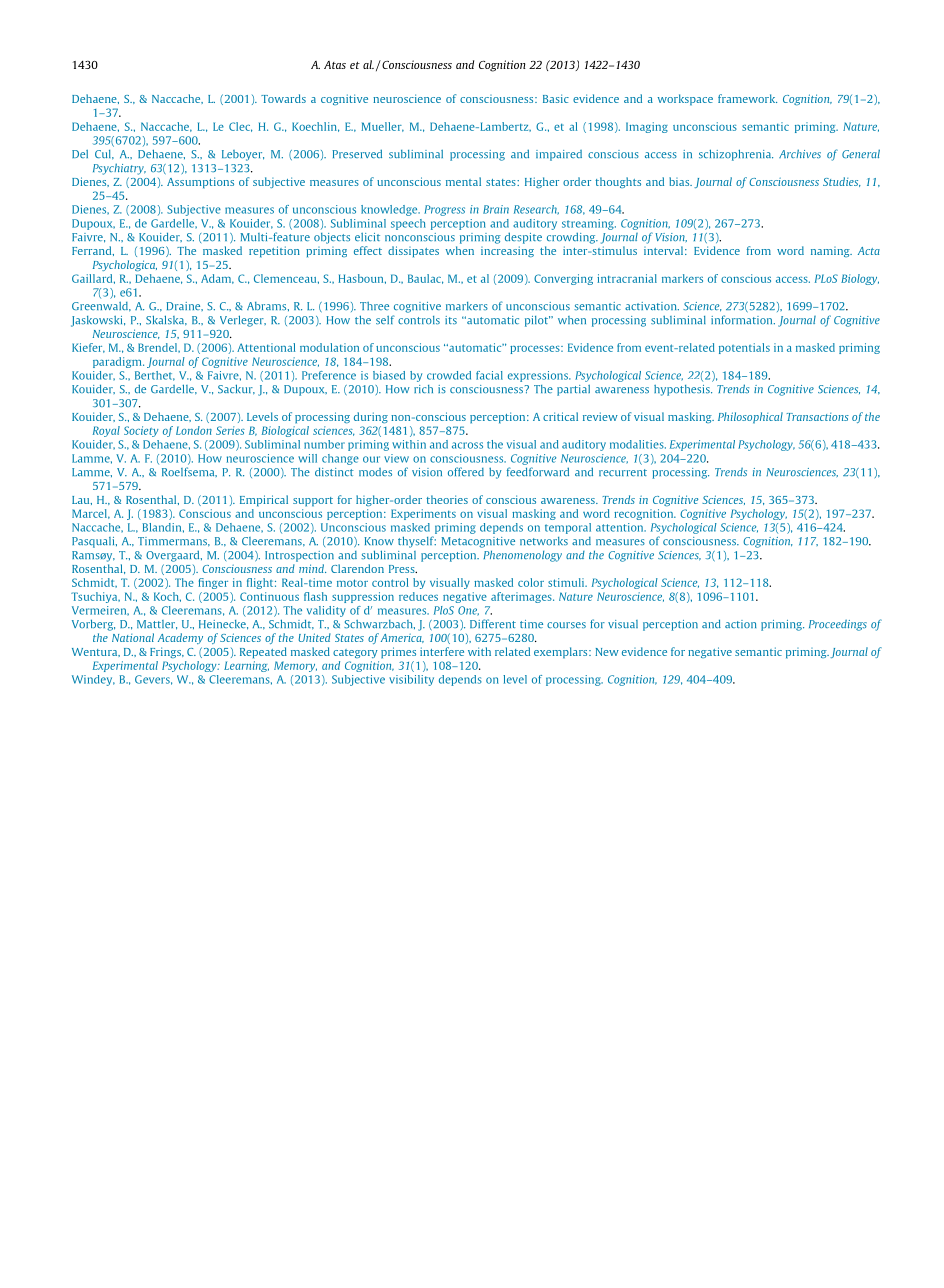 The image size is (944, 1288). I want to click on theories, so click(447, 499).
